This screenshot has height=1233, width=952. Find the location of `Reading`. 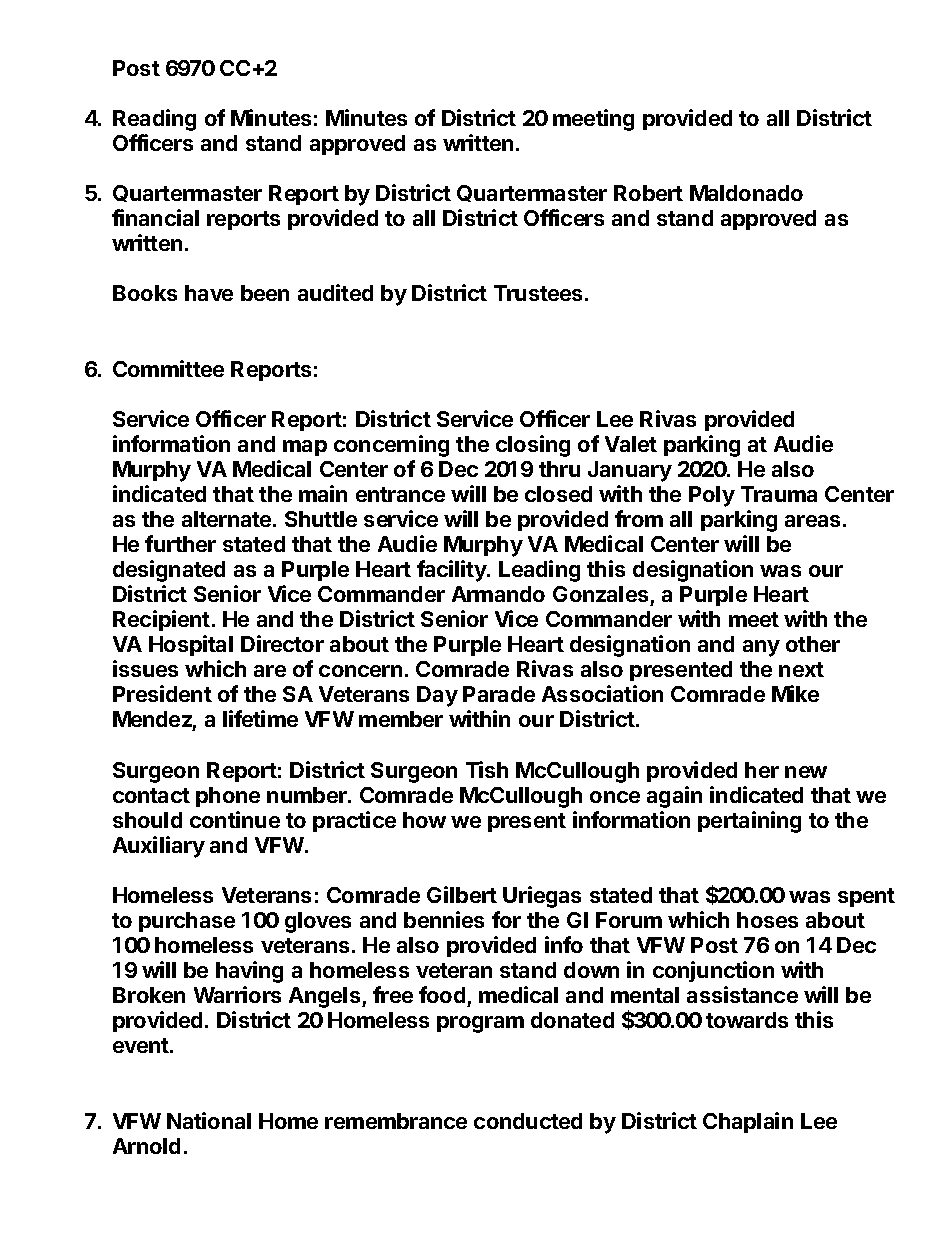

Reading is located at coordinates (154, 120).
